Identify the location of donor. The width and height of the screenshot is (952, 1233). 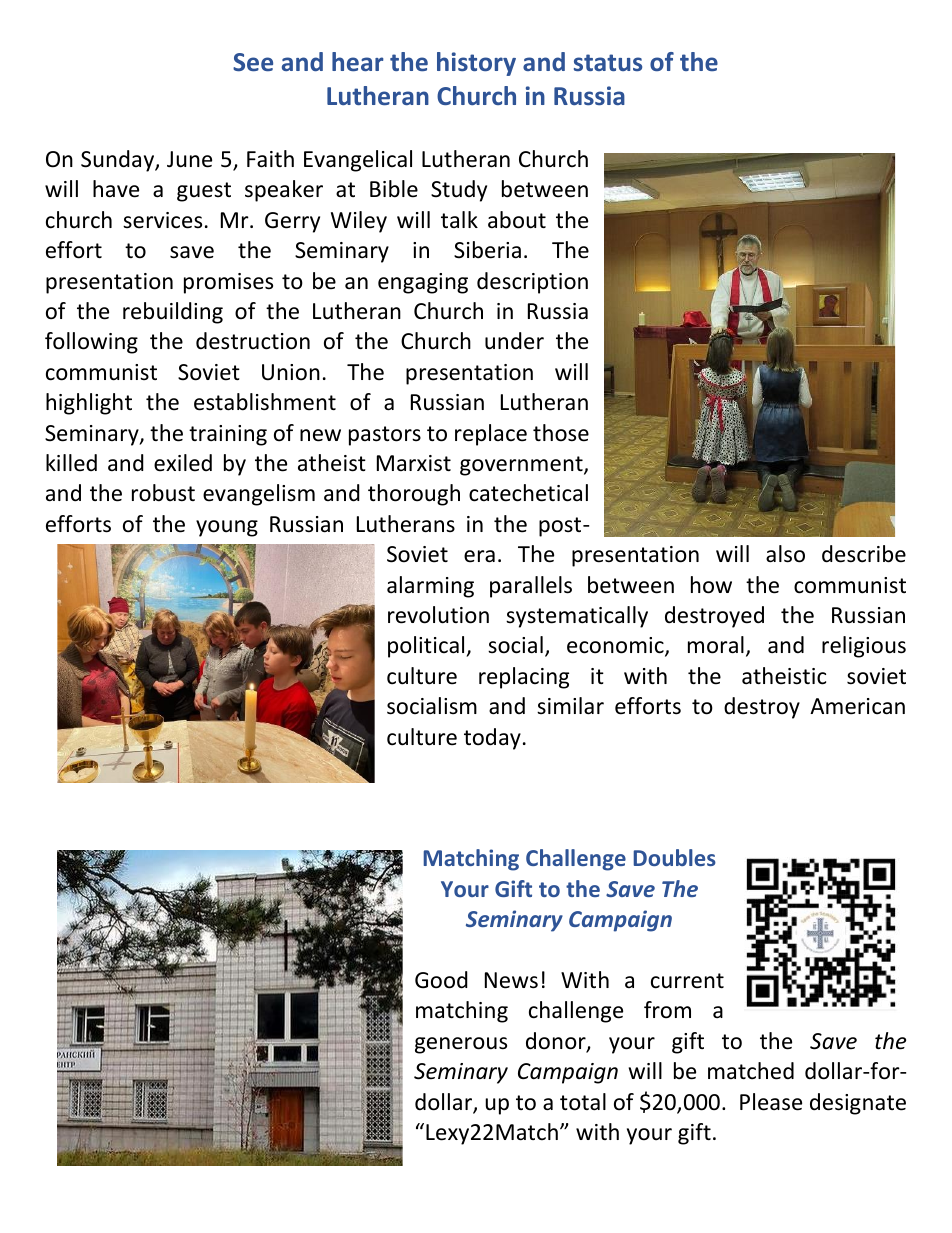
(557, 1042).
